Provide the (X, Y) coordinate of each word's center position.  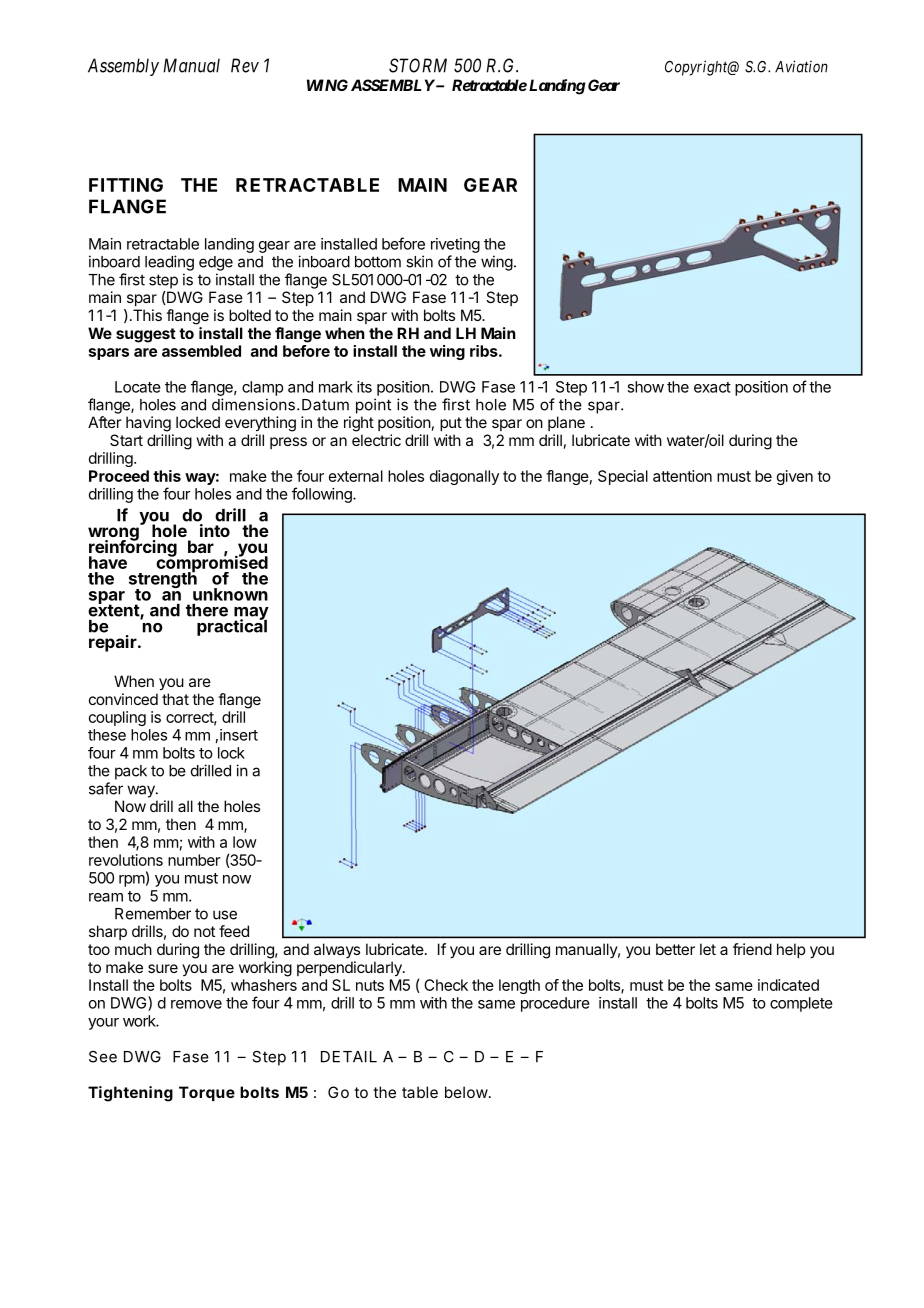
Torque (207, 1093)
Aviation (801, 66)
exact (712, 387)
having (148, 424)
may (251, 614)
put (451, 424)
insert (239, 735)
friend (752, 949)
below (466, 1092)
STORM (418, 65)
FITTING (126, 185)
